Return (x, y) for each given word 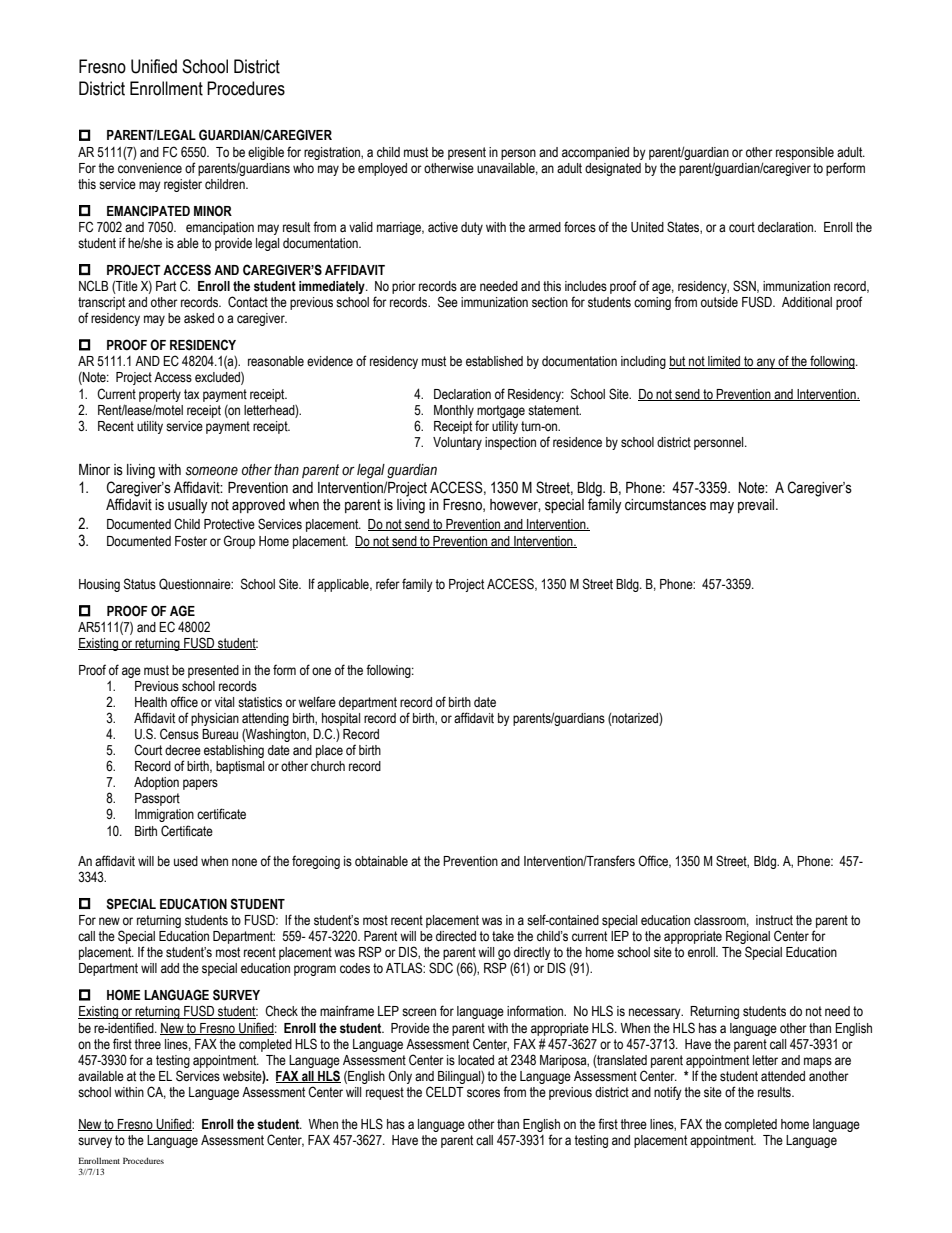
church (328, 766)
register (183, 185)
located (476, 1060)
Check (281, 1011)
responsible (805, 153)
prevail (757, 506)
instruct (774, 920)
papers (200, 784)
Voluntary (457, 443)
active (443, 227)
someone (212, 471)
